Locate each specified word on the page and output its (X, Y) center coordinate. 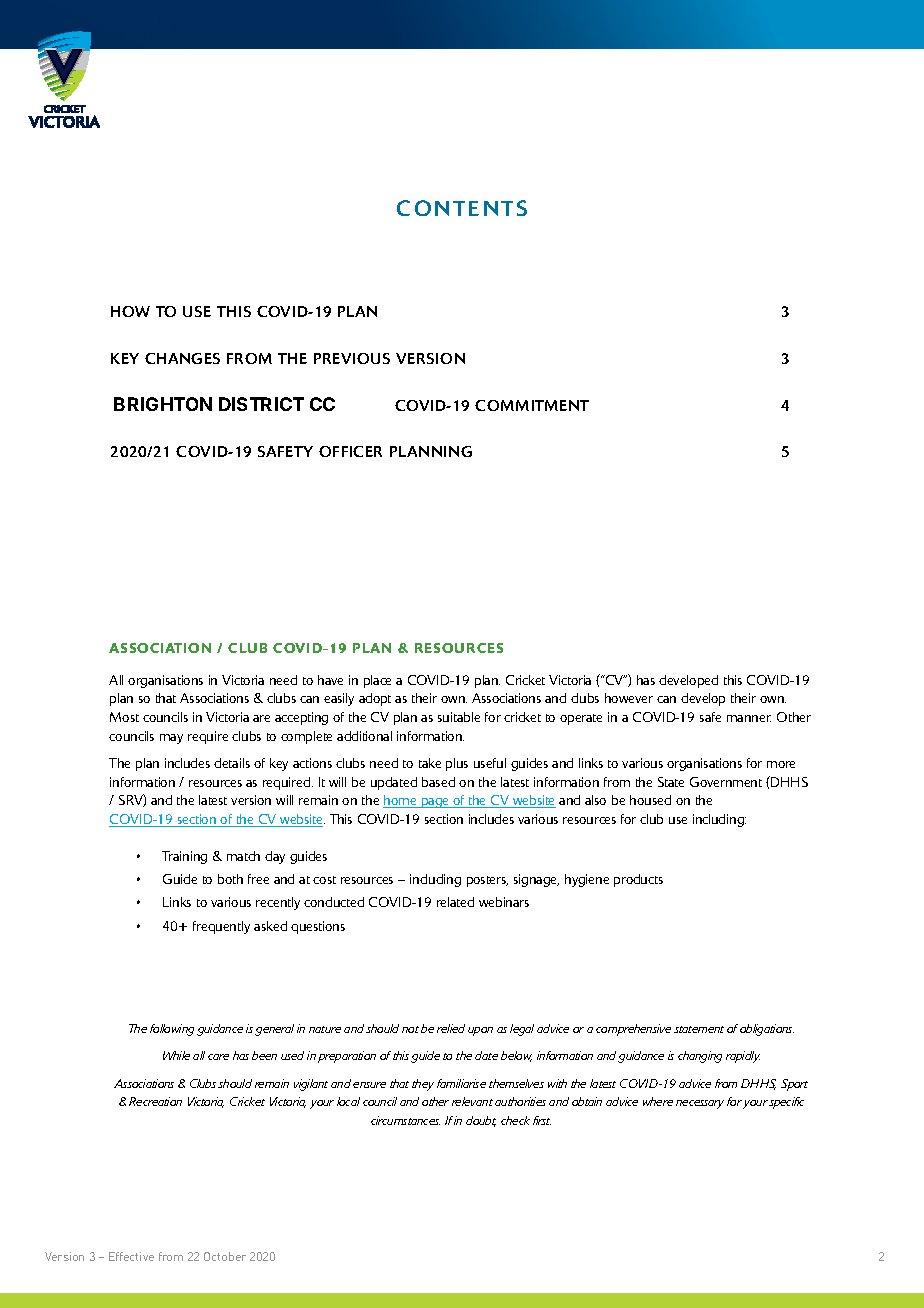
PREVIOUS (352, 358)
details (232, 763)
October (225, 1256)
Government (726, 782)
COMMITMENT (532, 405)
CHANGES (182, 358)
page (436, 803)
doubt (481, 1121)
